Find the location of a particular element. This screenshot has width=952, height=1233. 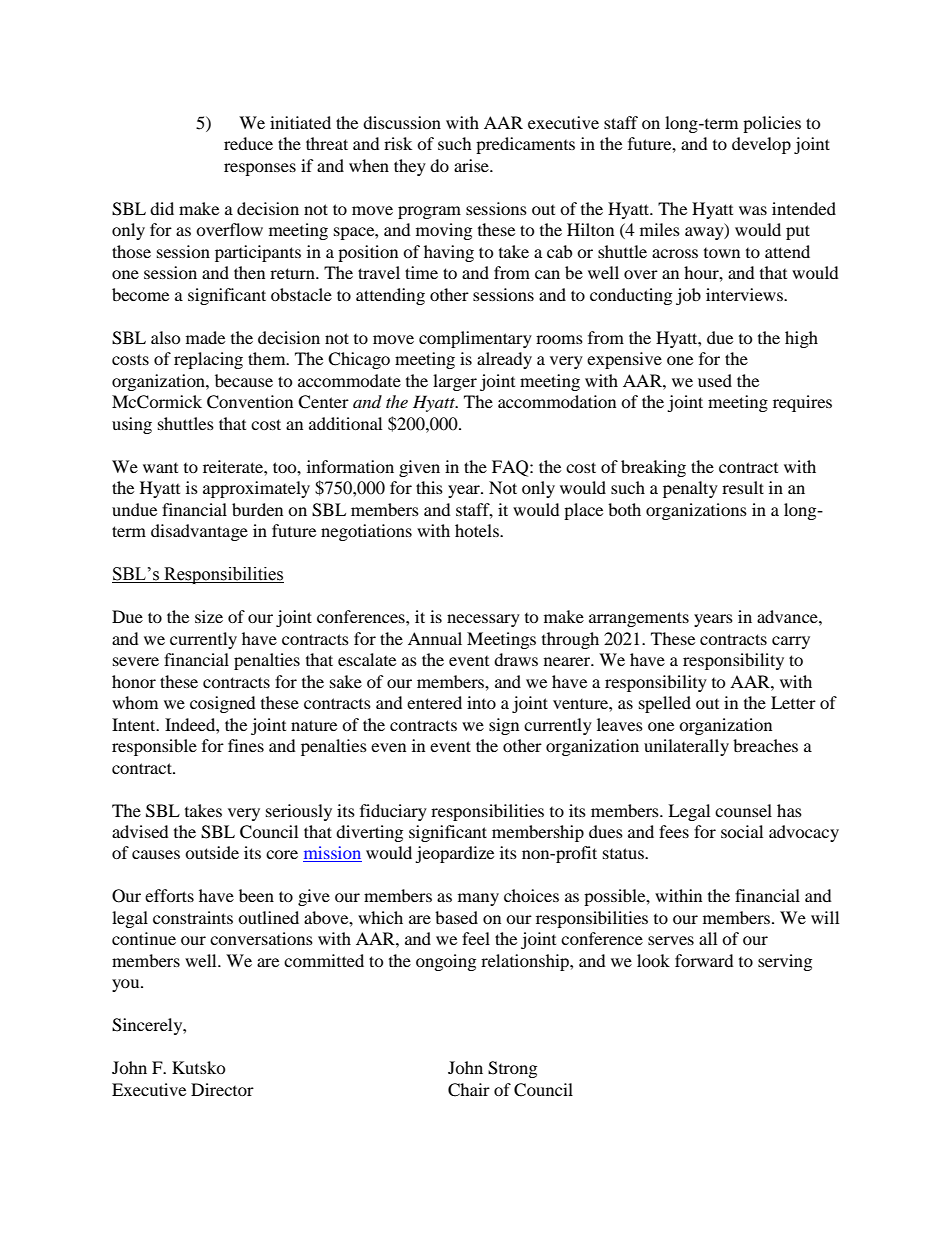

used is located at coordinates (715, 380).
